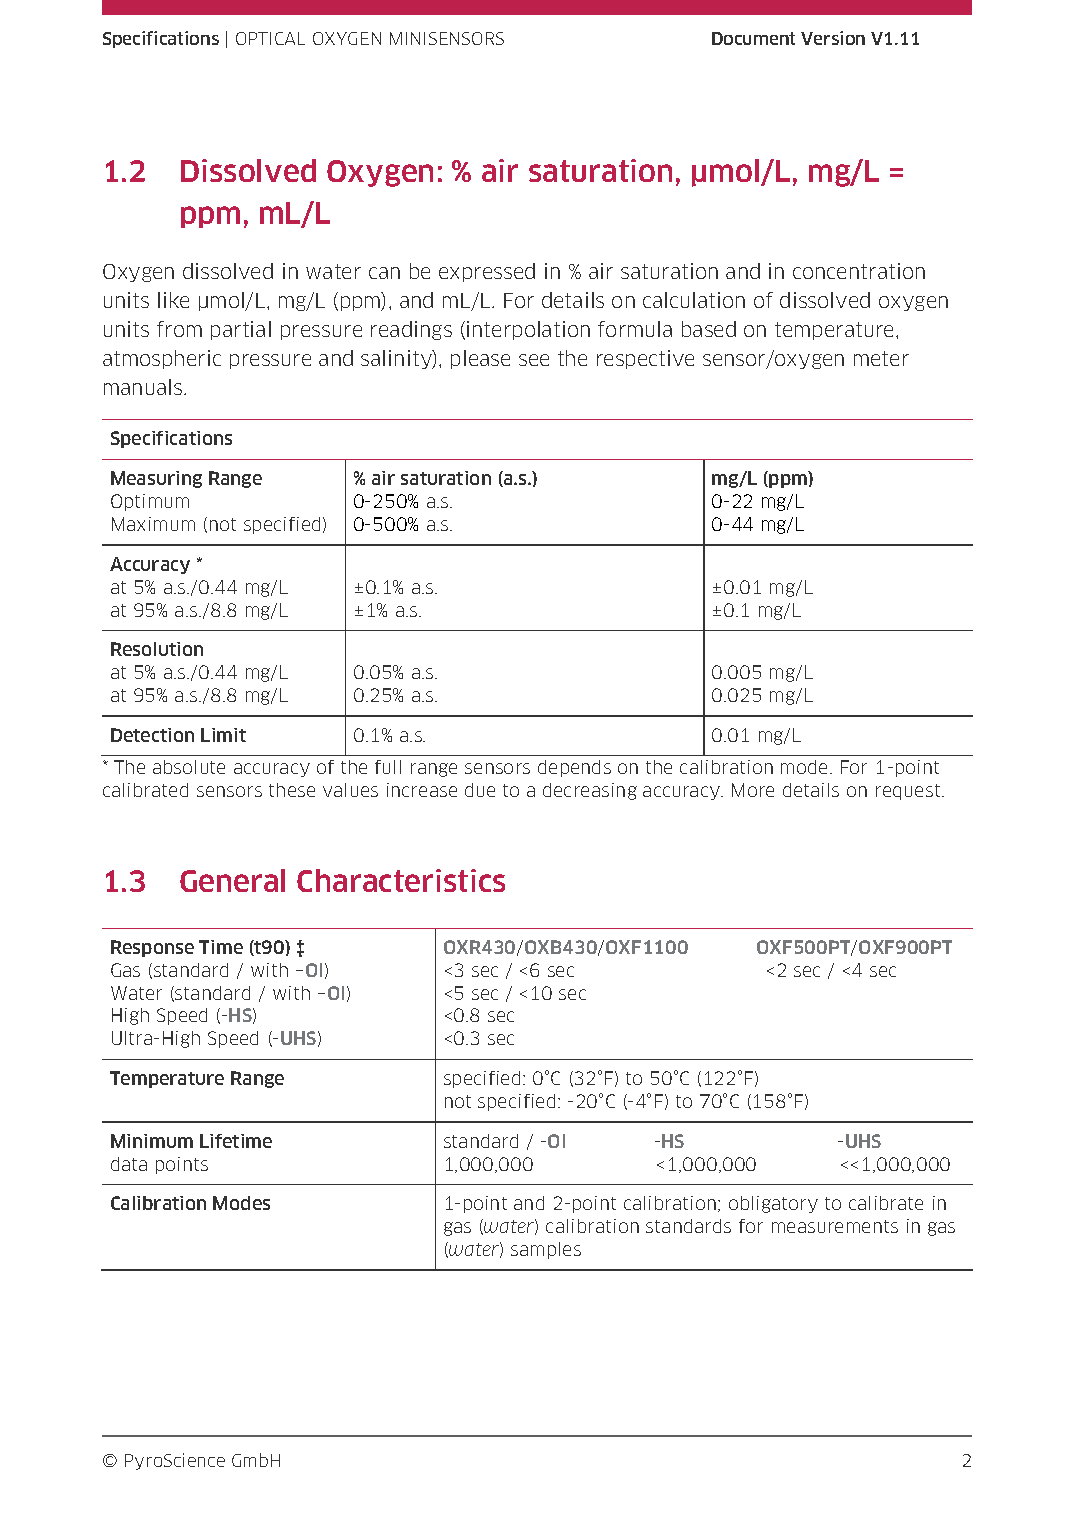  Describe the element at coordinates (881, 358) in the screenshot. I see `meter` at that location.
